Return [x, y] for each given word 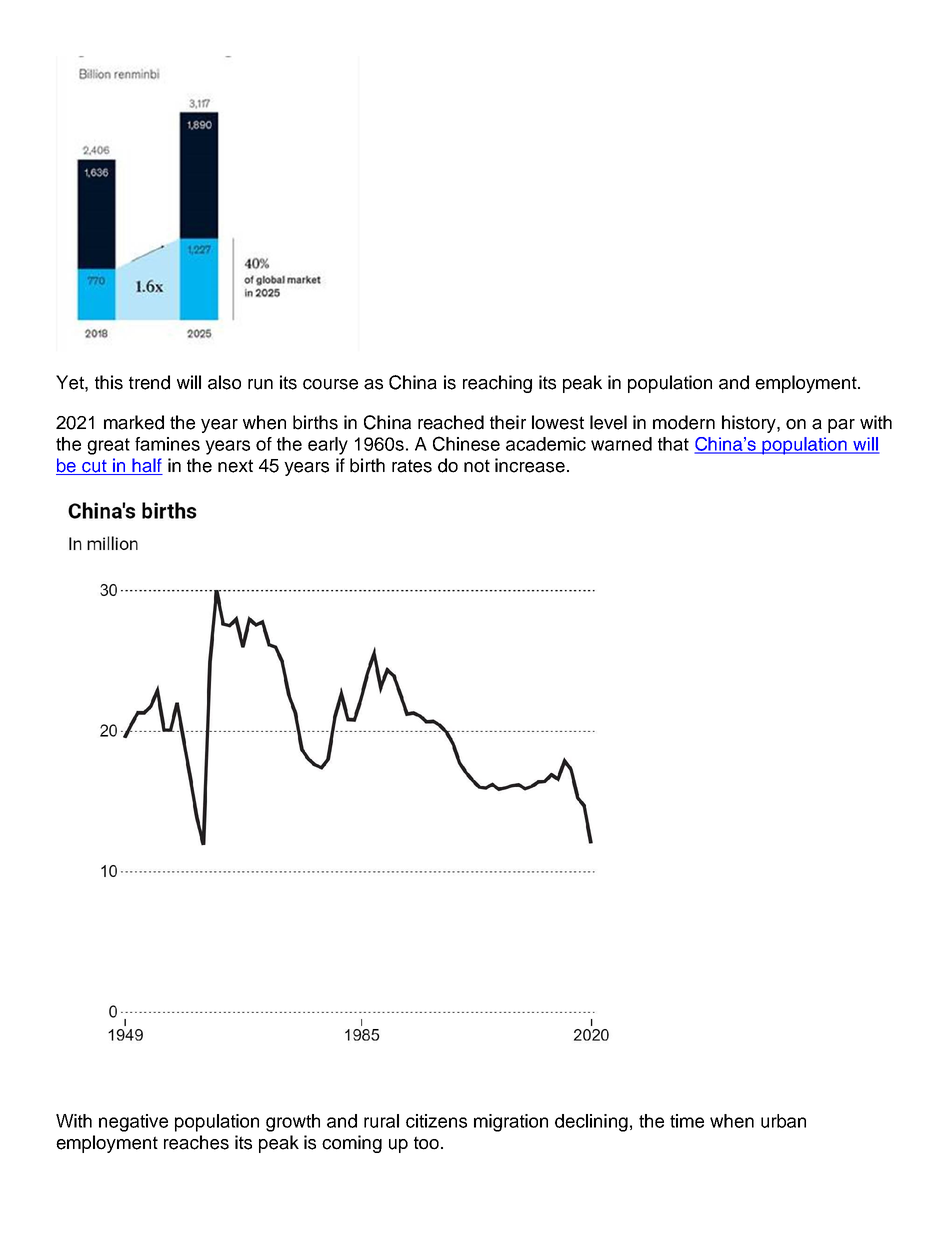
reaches [196, 1142]
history [750, 424]
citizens [436, 1121]
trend [149, 382]
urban [783, 1121]
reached [451, 422]
